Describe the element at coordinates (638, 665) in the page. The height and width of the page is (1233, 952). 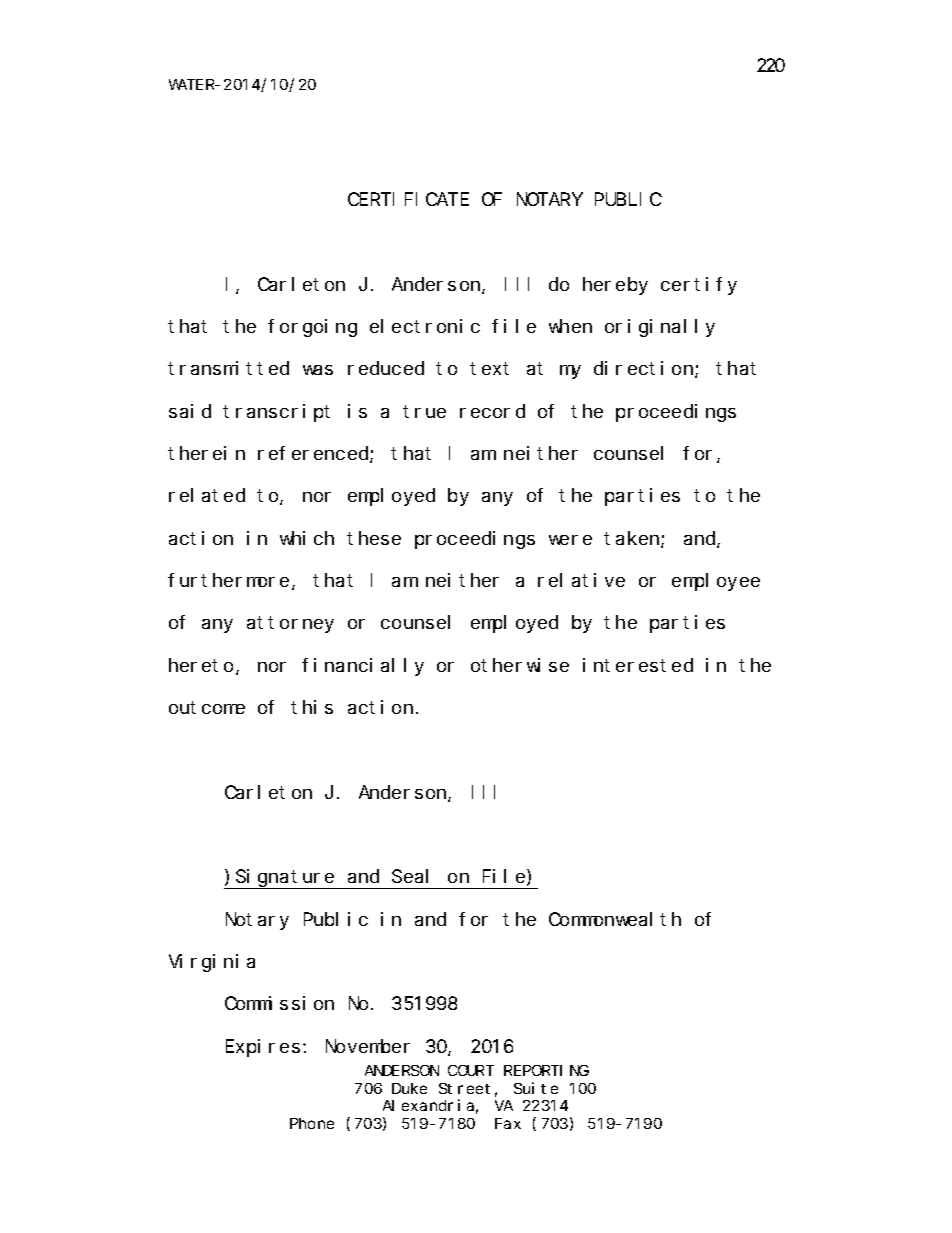
I see `interested` at that location.
